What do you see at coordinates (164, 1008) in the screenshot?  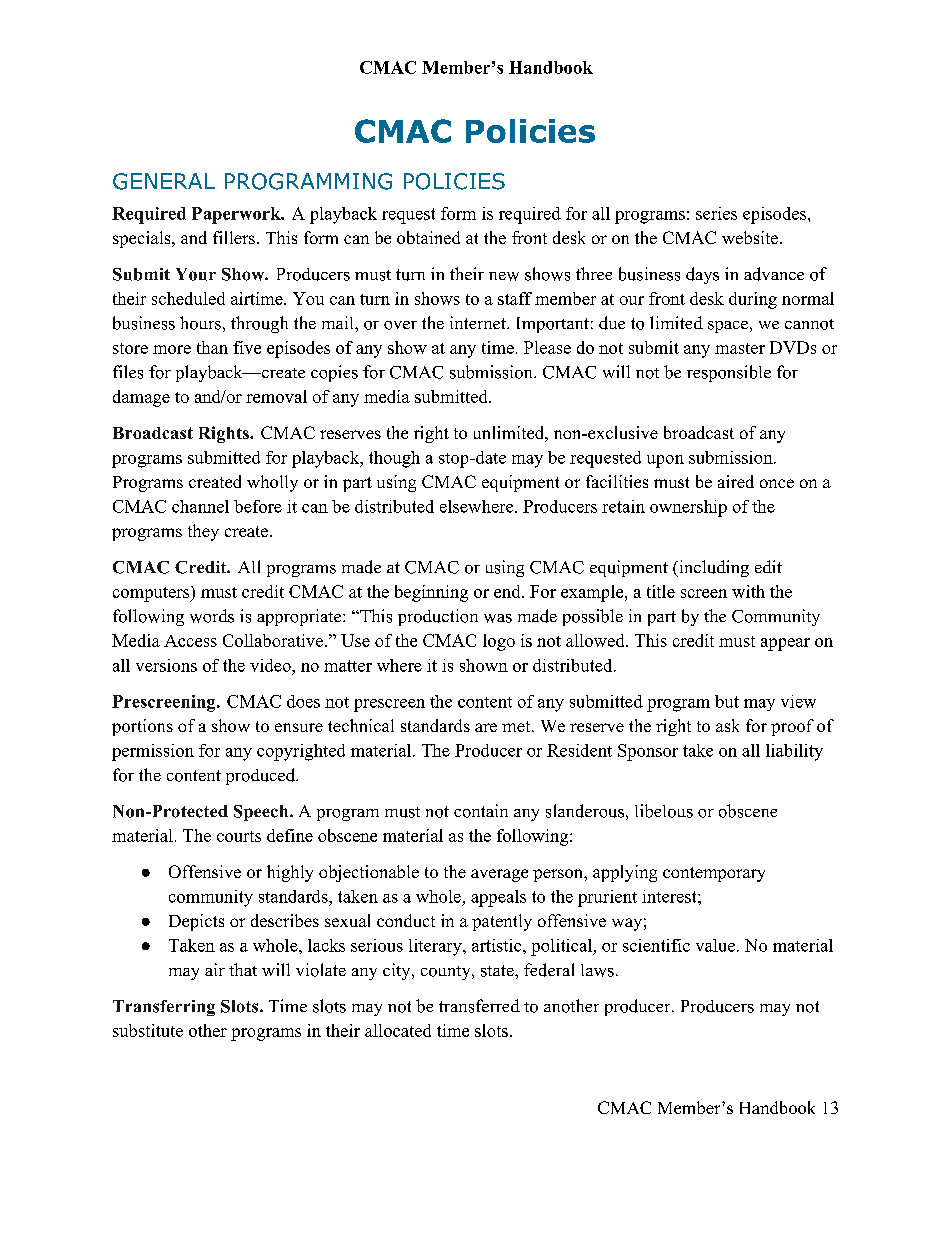 I see `Transferring` at bounding box center [164, 1008].
